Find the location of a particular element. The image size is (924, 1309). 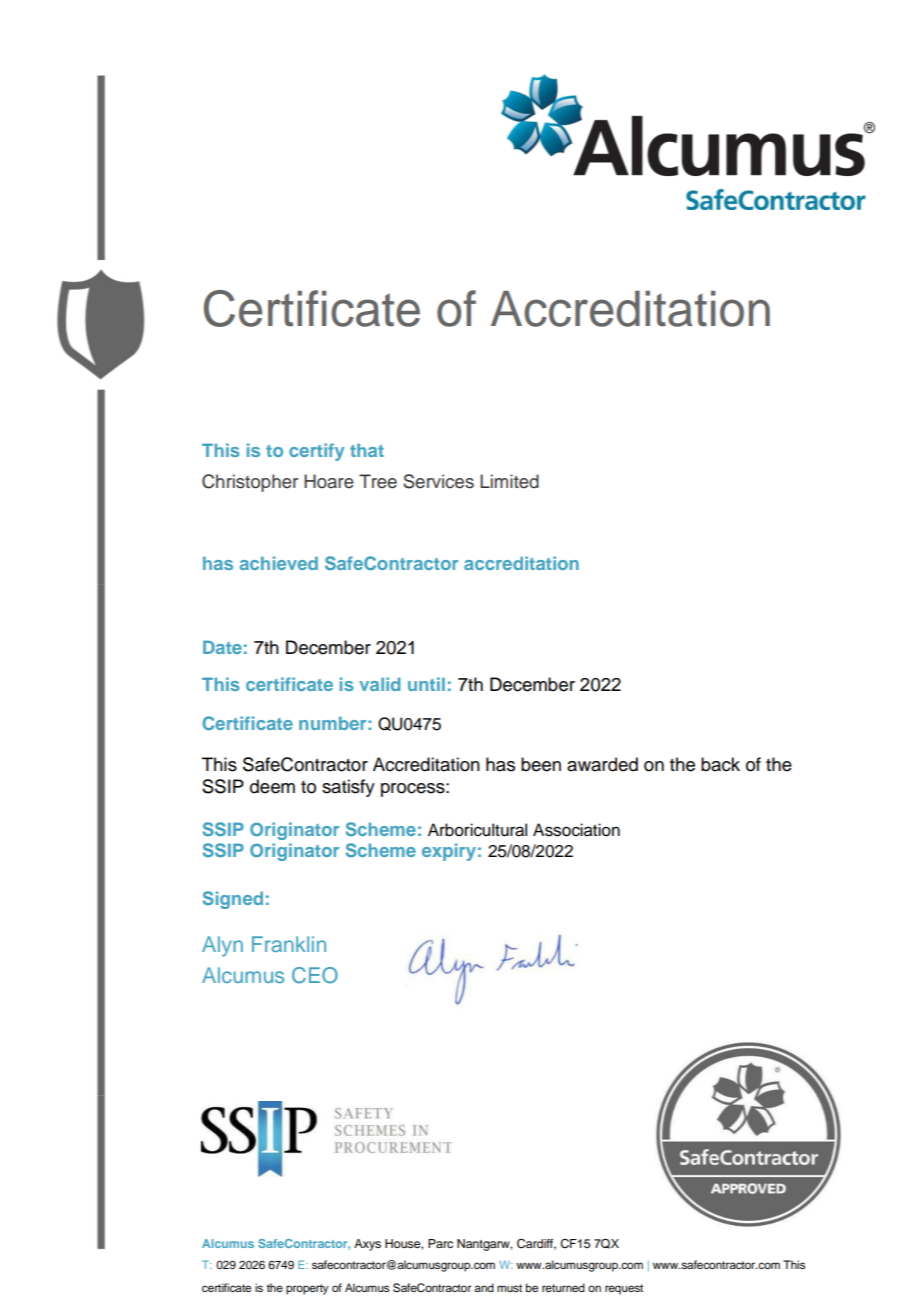

Association is located at coordinates (576, 830).
